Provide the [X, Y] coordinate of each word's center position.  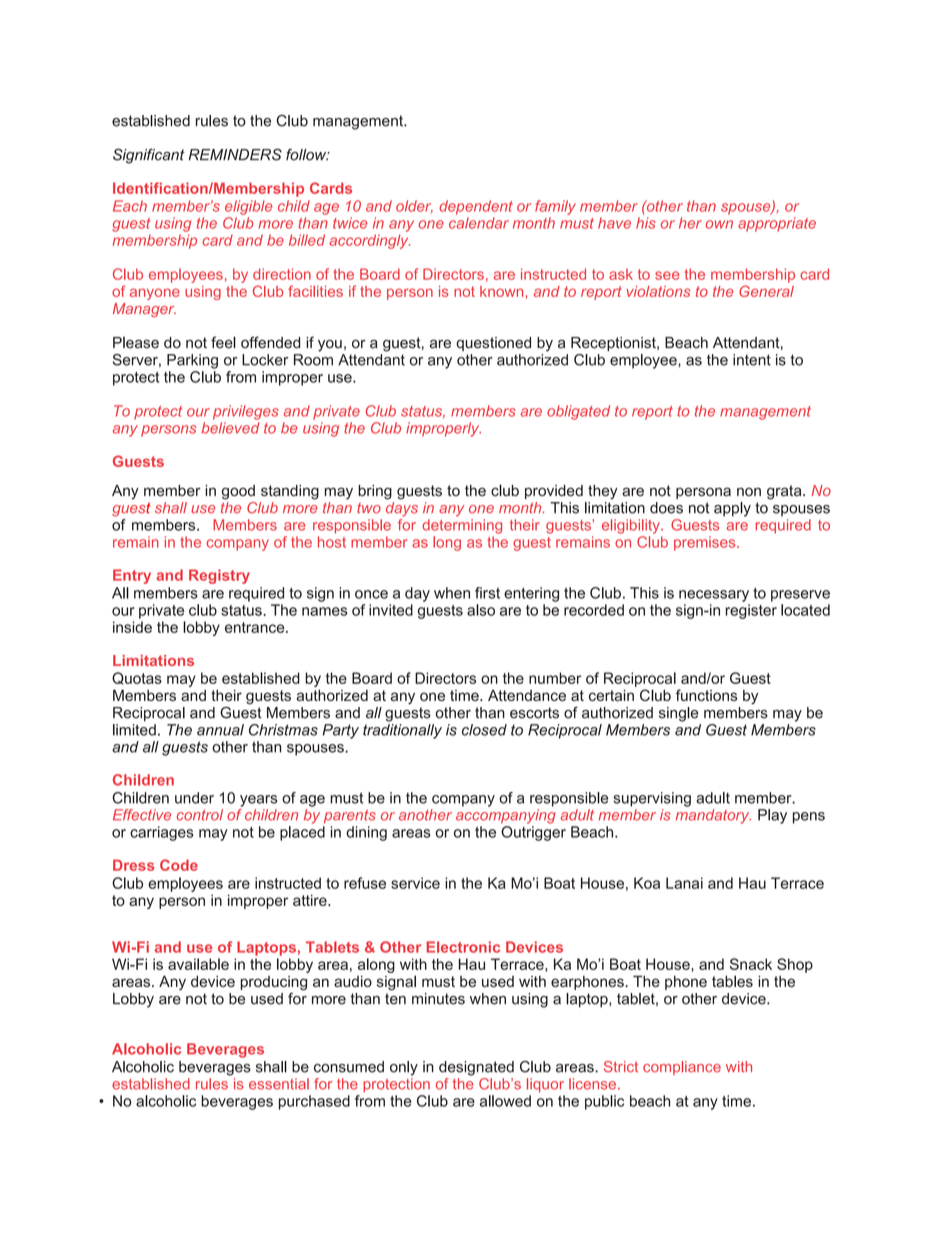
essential [279, 1084]
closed [484, 730]
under [194, 798]
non [749, 491]
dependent [476, 207]
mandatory [713, 816]
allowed [505, 1101]
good [238, 492]
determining [462, 526]
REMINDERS [235, 154]
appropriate [777, 224]
